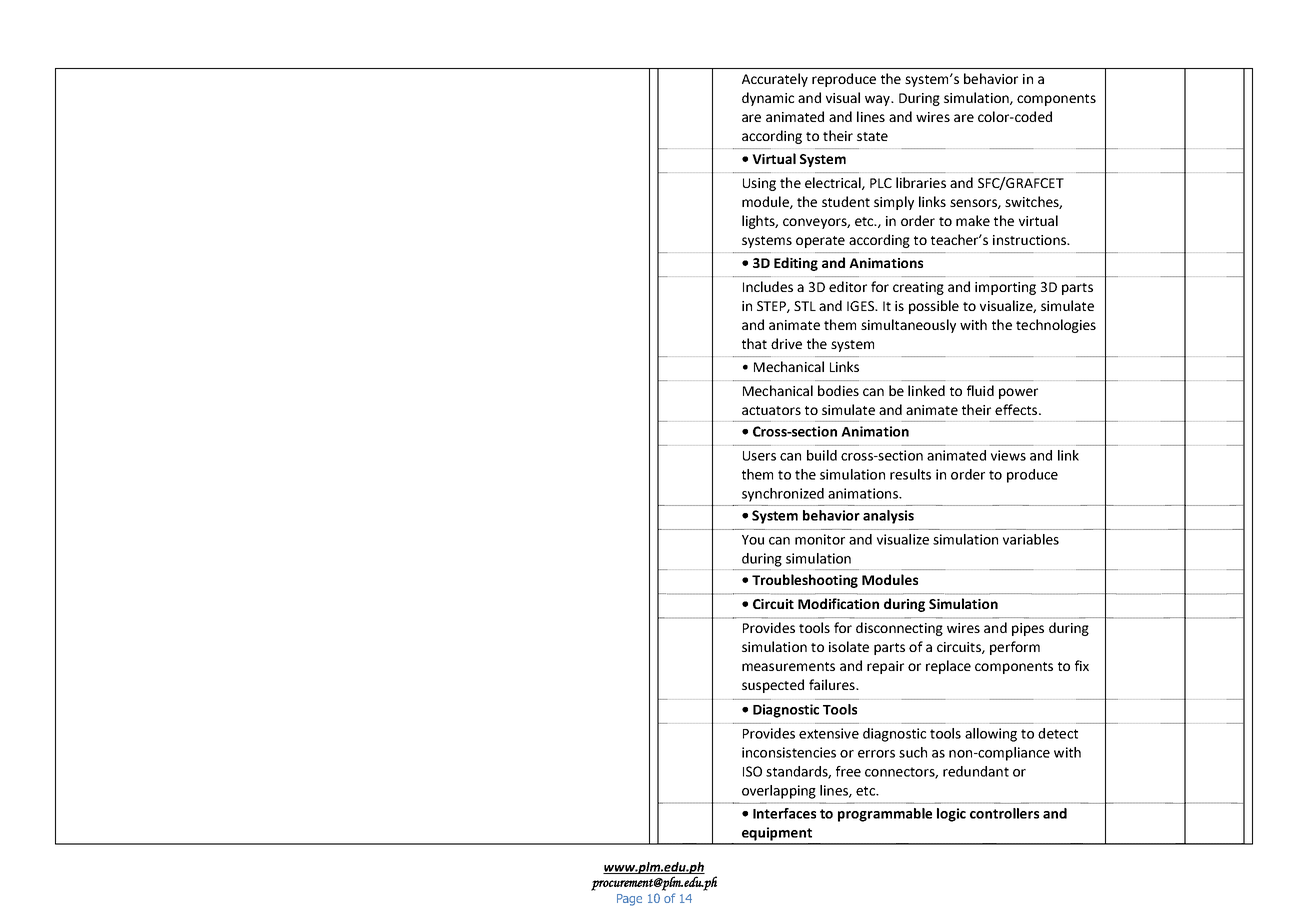 The height and width of the screenshot is (924, 1308). What do you see at coordinates (921, 182) in the screenshot?
I see `libraries` at bounding box center [921, 182].
